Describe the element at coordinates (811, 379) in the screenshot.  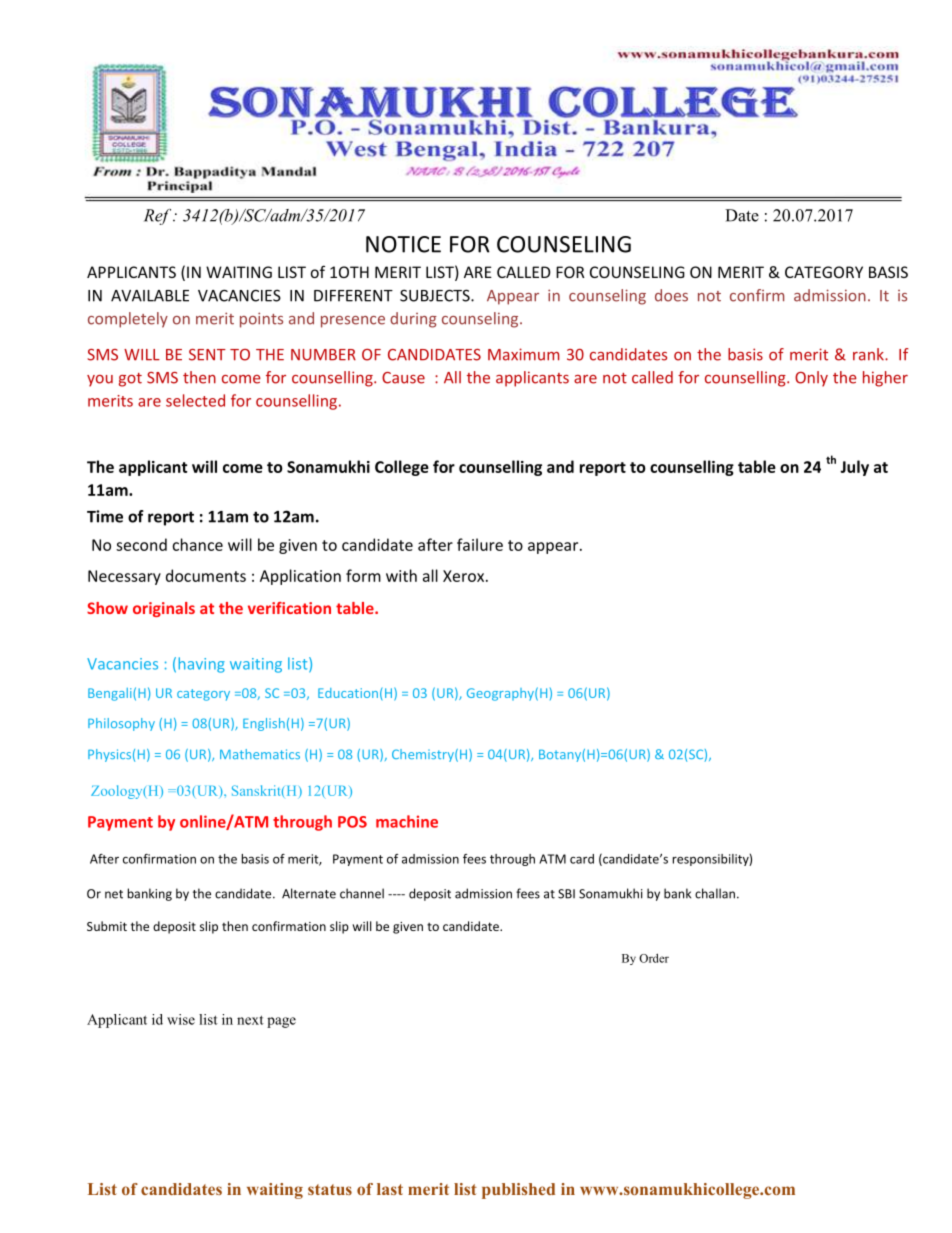
I see `Only` at that location.
